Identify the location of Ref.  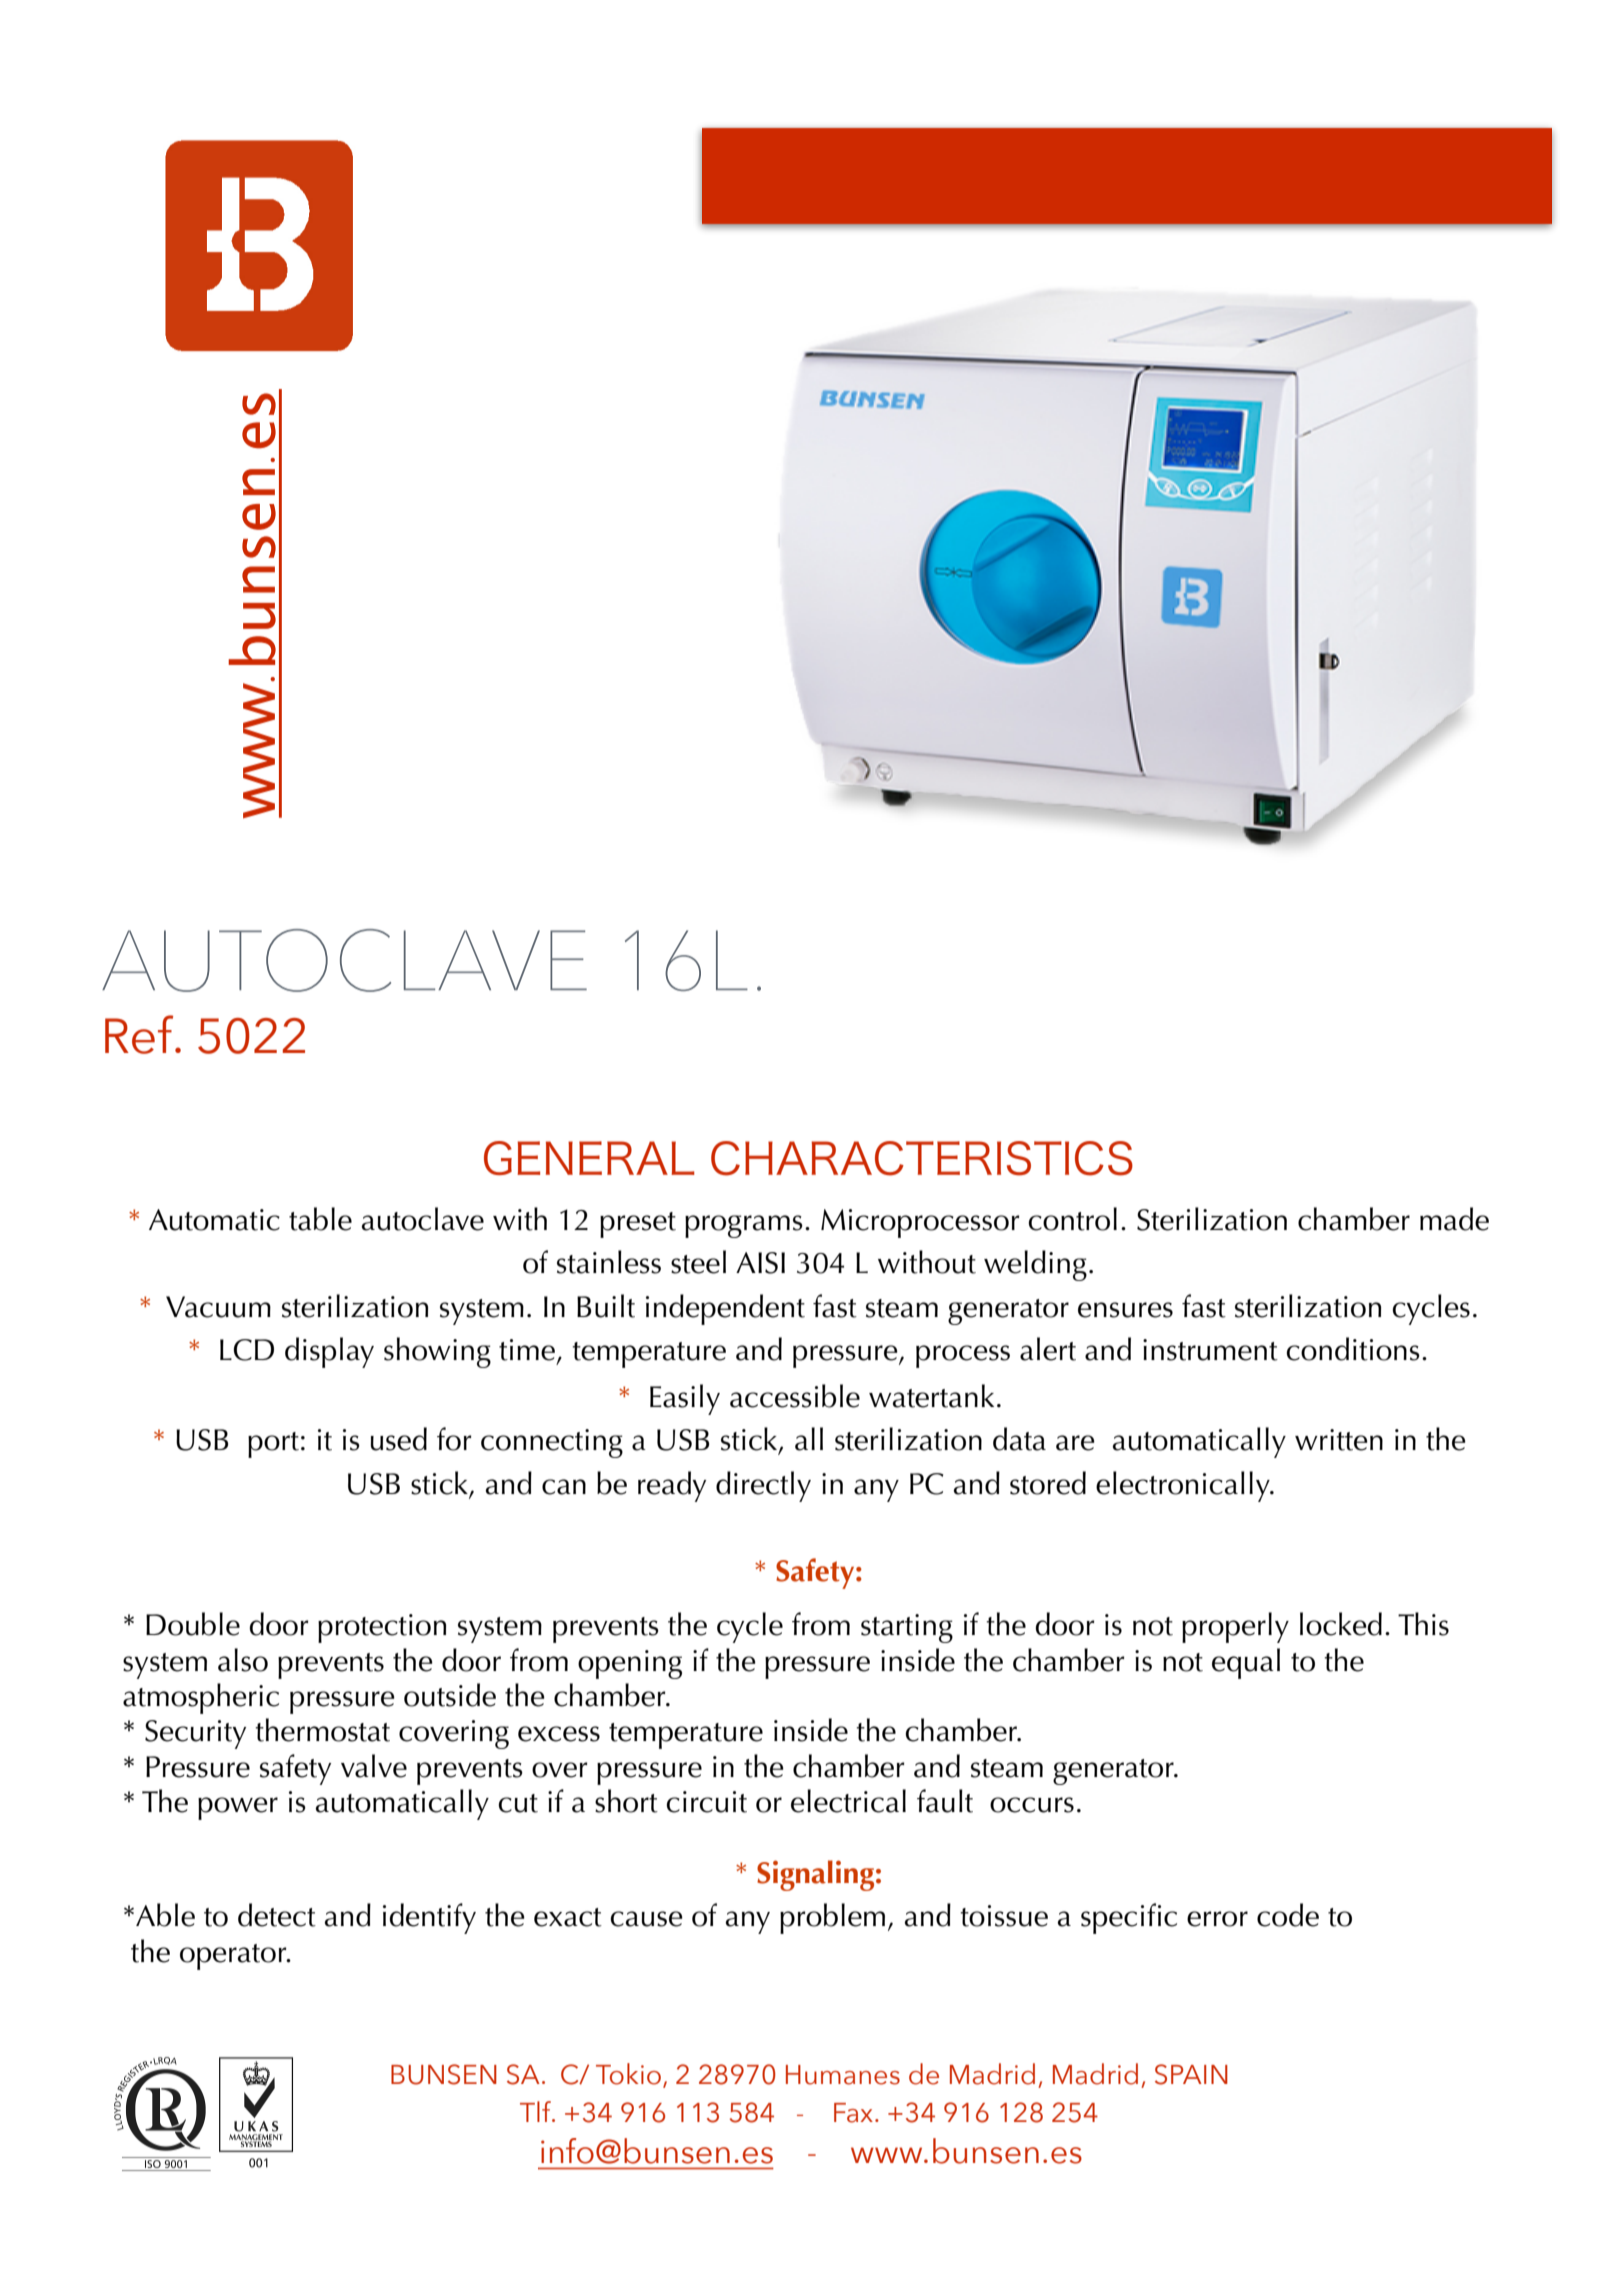
(140, 1034).
